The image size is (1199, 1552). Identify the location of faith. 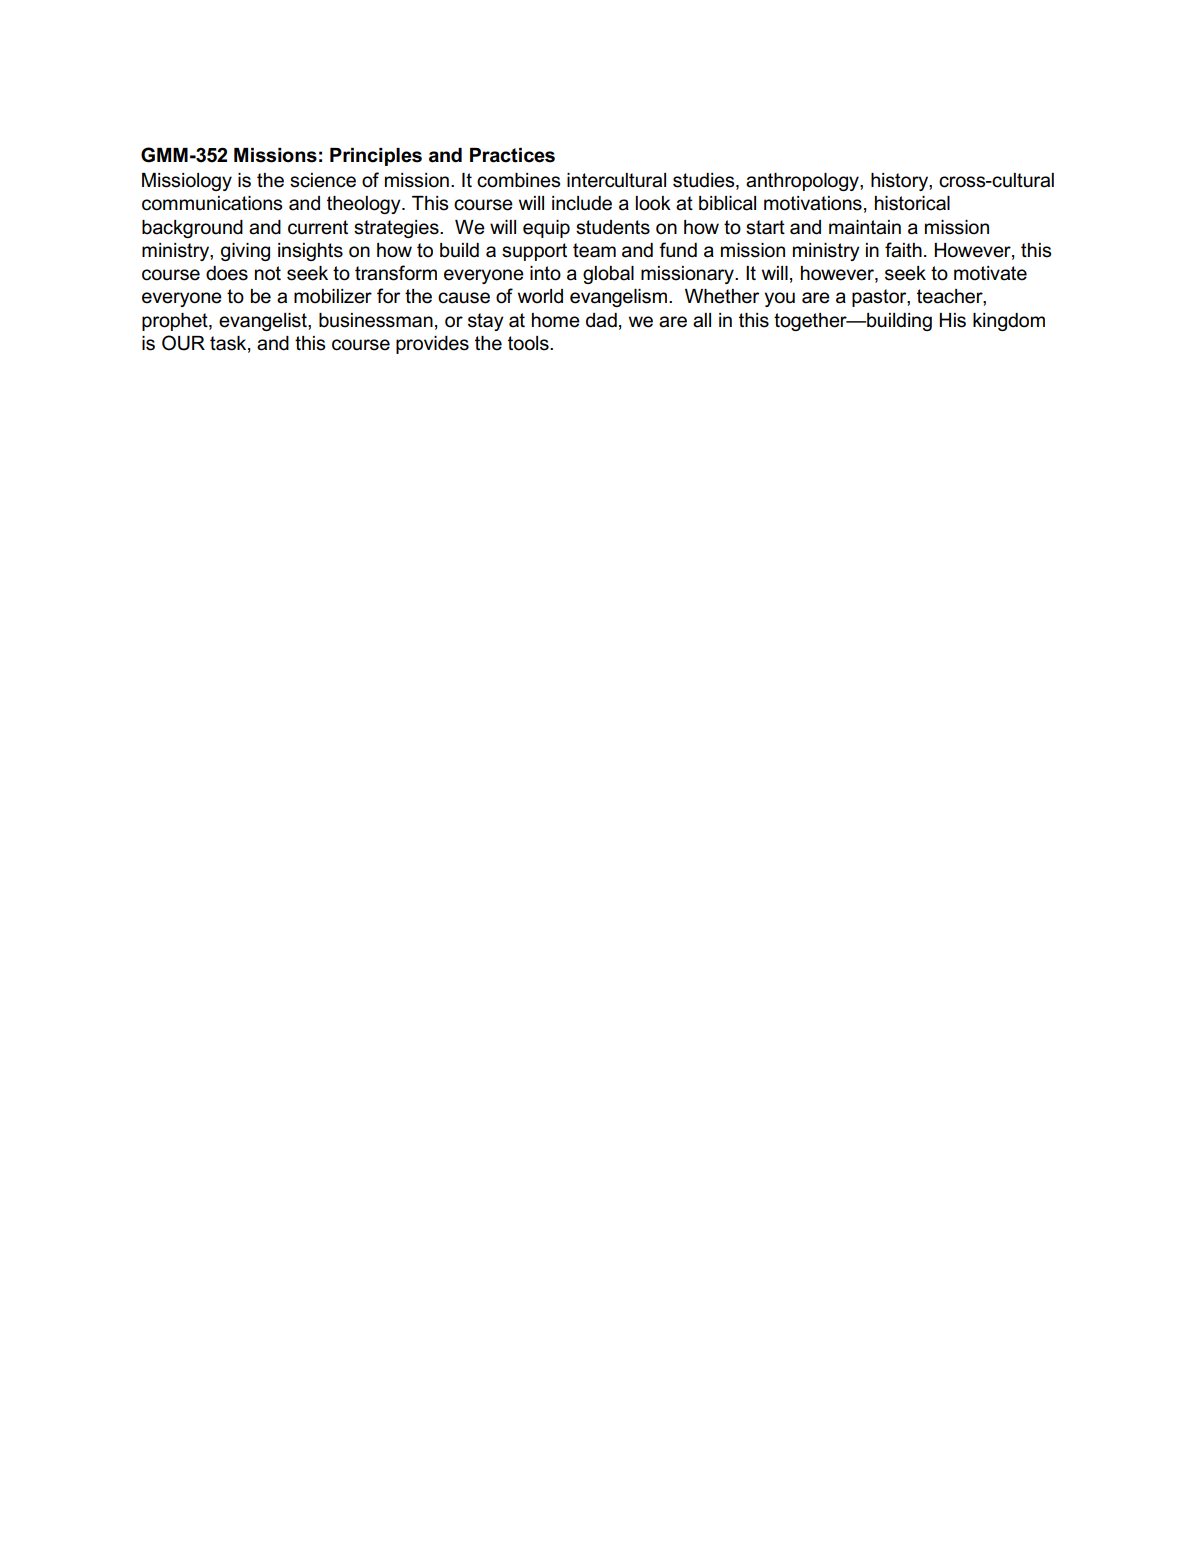
(903, 250).
